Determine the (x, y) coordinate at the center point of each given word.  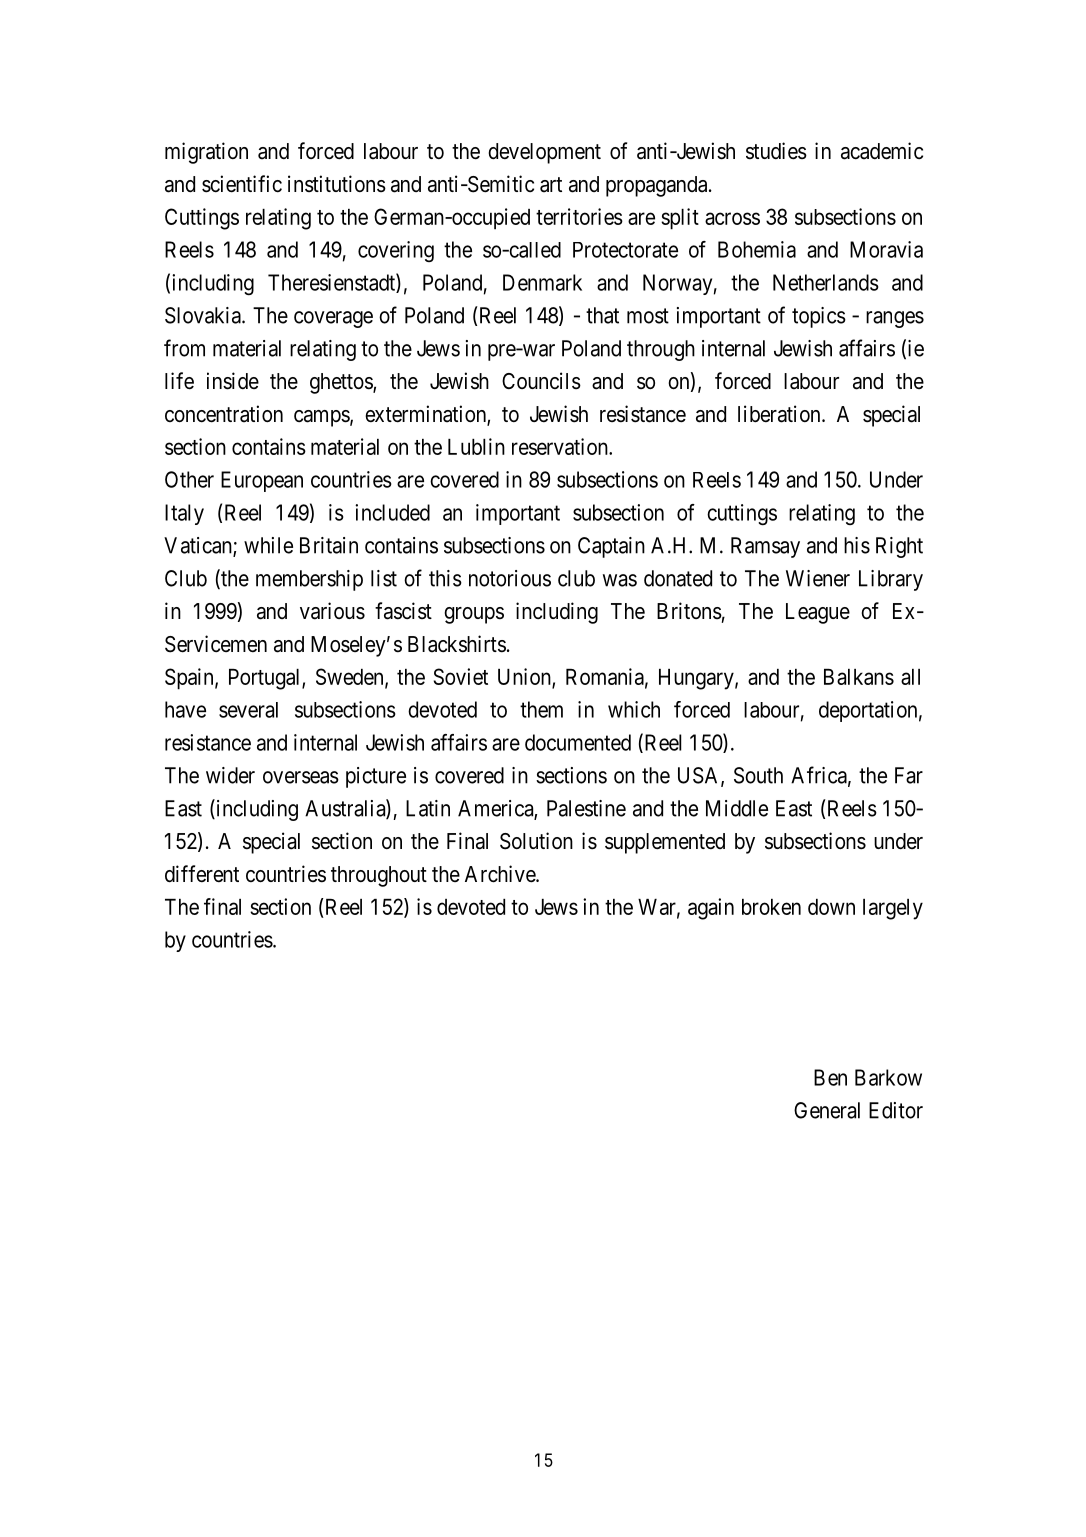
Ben (830, 1077)
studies (776, 151)
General (827, 1110)
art (551, 185)
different (202, 874)
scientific (242, 184)
